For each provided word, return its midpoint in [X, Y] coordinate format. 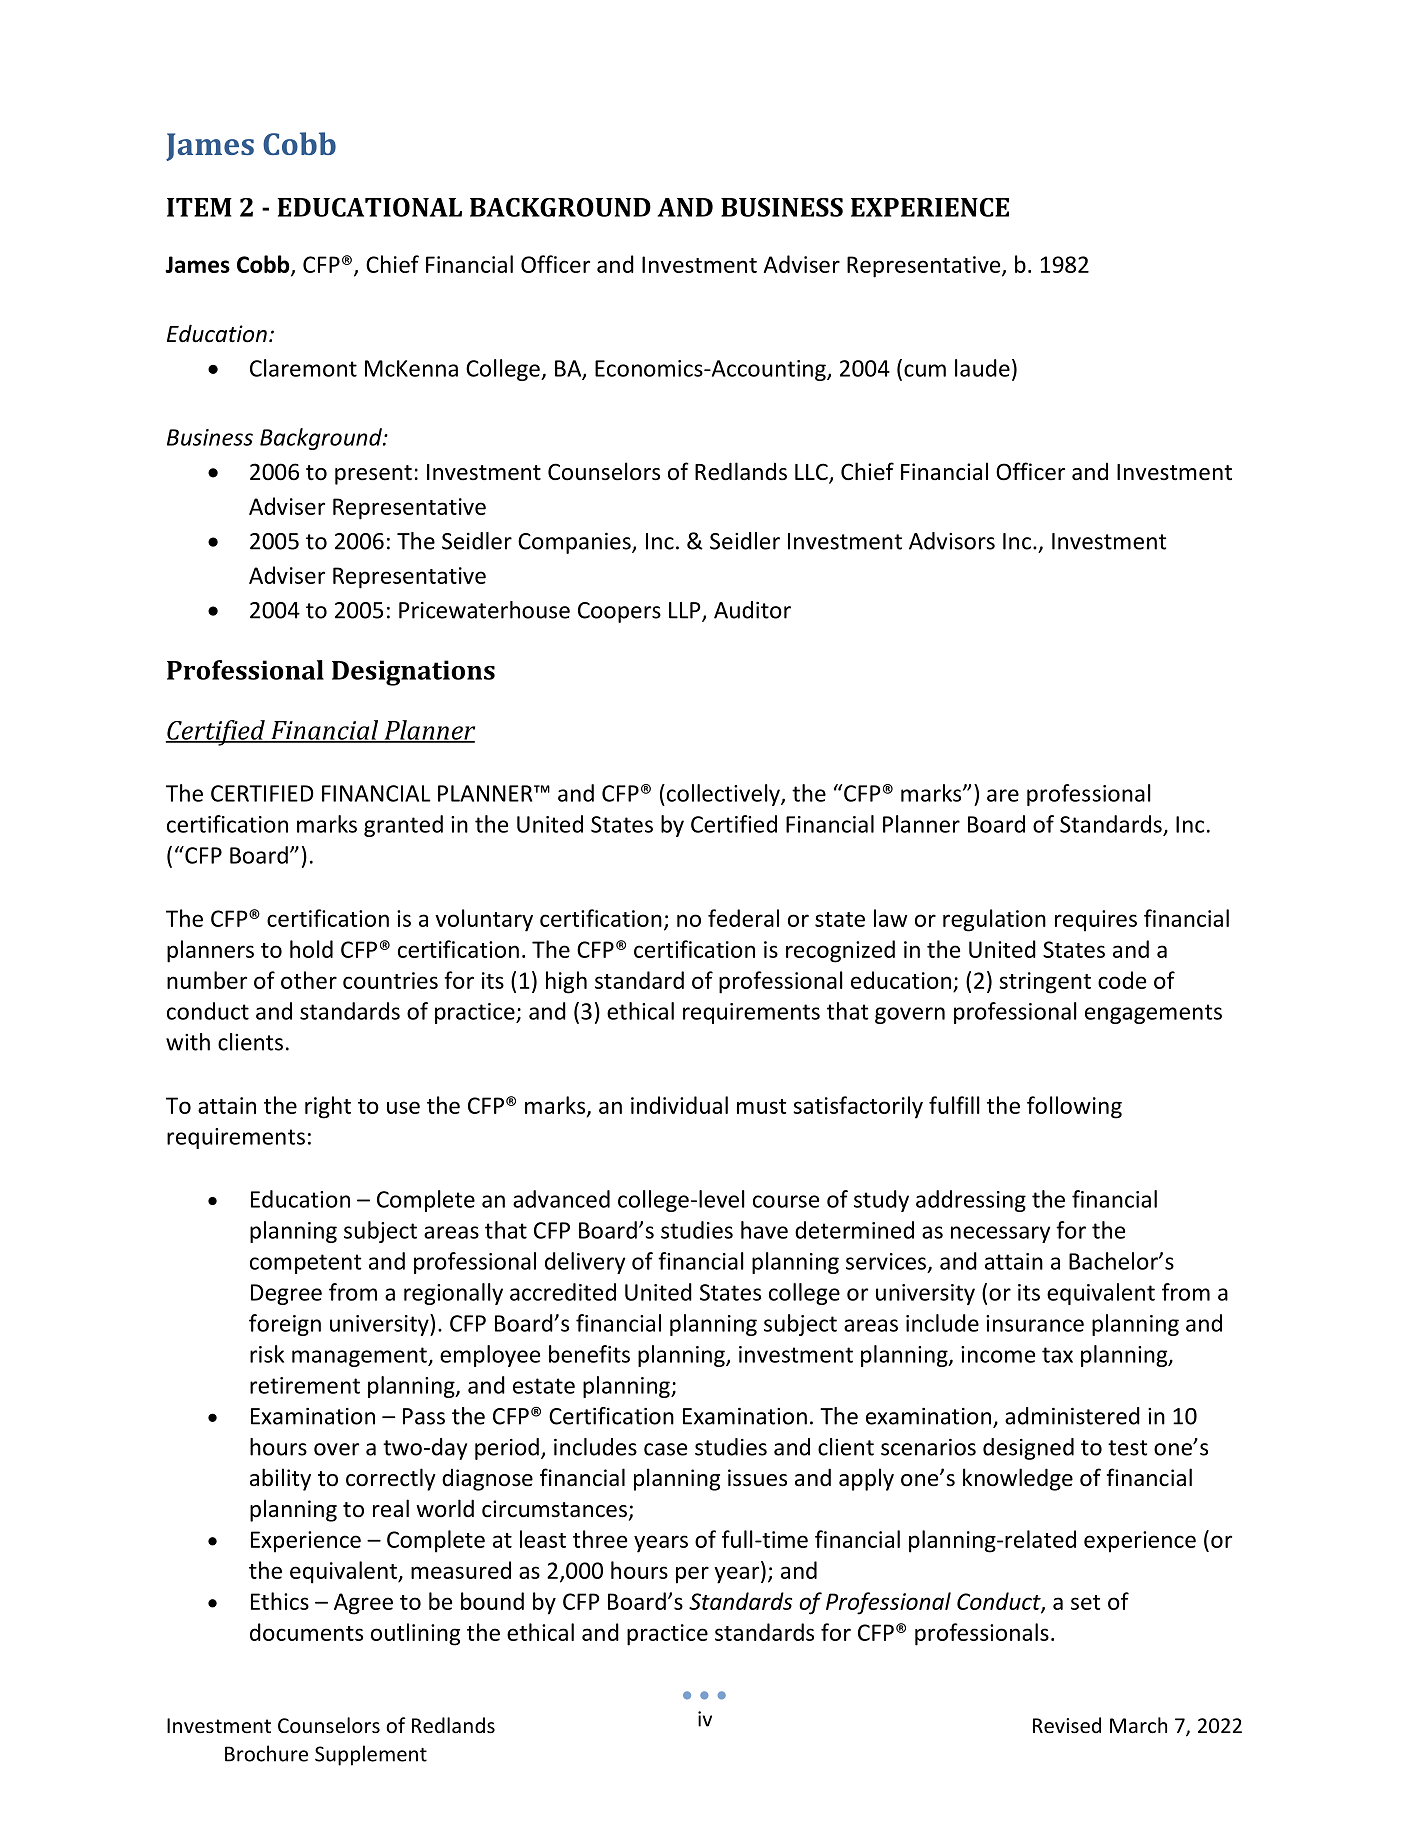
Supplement [371, 1755]
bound [492, 1601]
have [764, 1230]
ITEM [199, 207]
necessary [1001, 1234]
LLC [812, 473]
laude [982, 368]
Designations [413, 673]
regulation [994, 920]
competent [305, 1264]
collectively [723, 795]
